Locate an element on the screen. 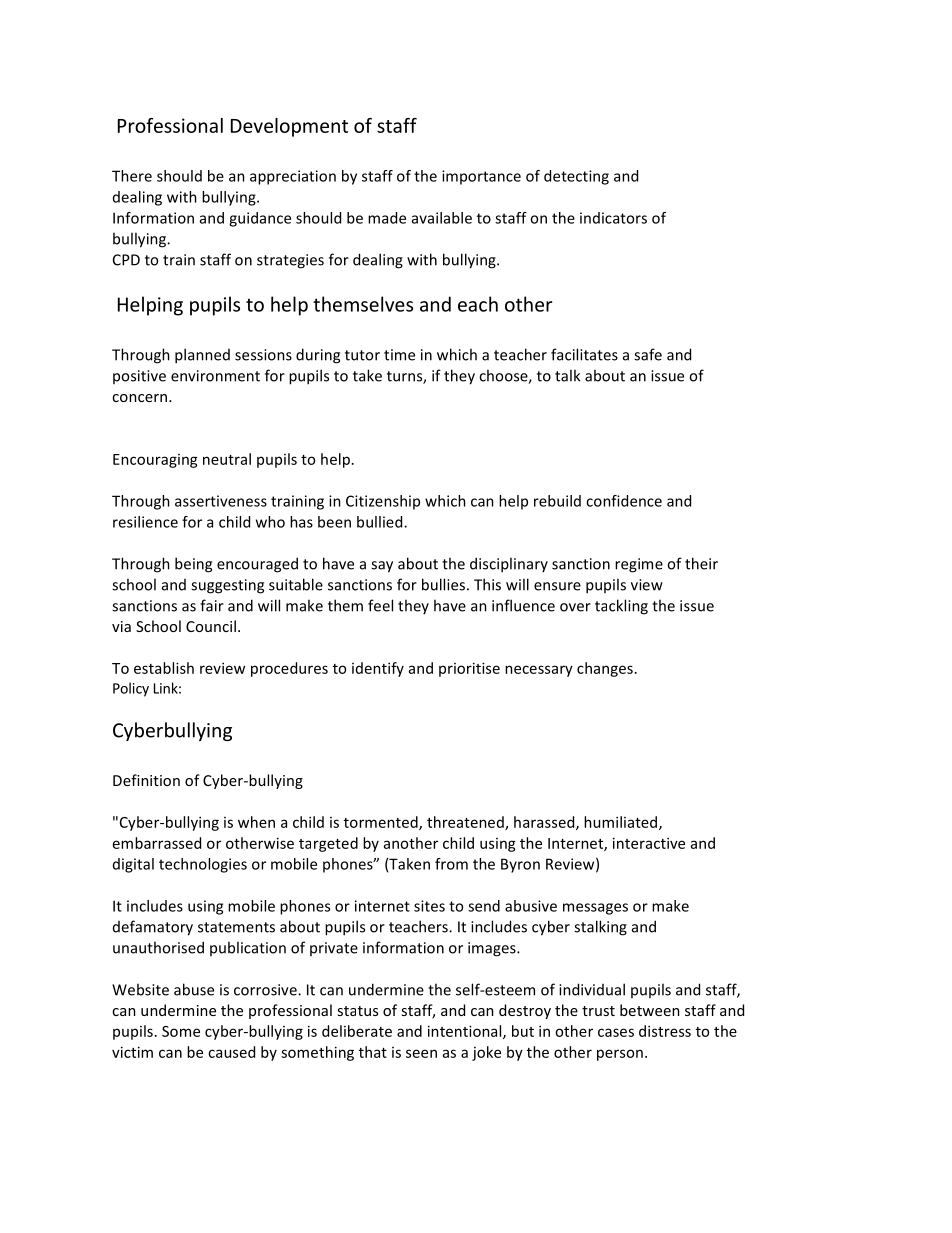  interactive is located at coordinates (649, 843).
